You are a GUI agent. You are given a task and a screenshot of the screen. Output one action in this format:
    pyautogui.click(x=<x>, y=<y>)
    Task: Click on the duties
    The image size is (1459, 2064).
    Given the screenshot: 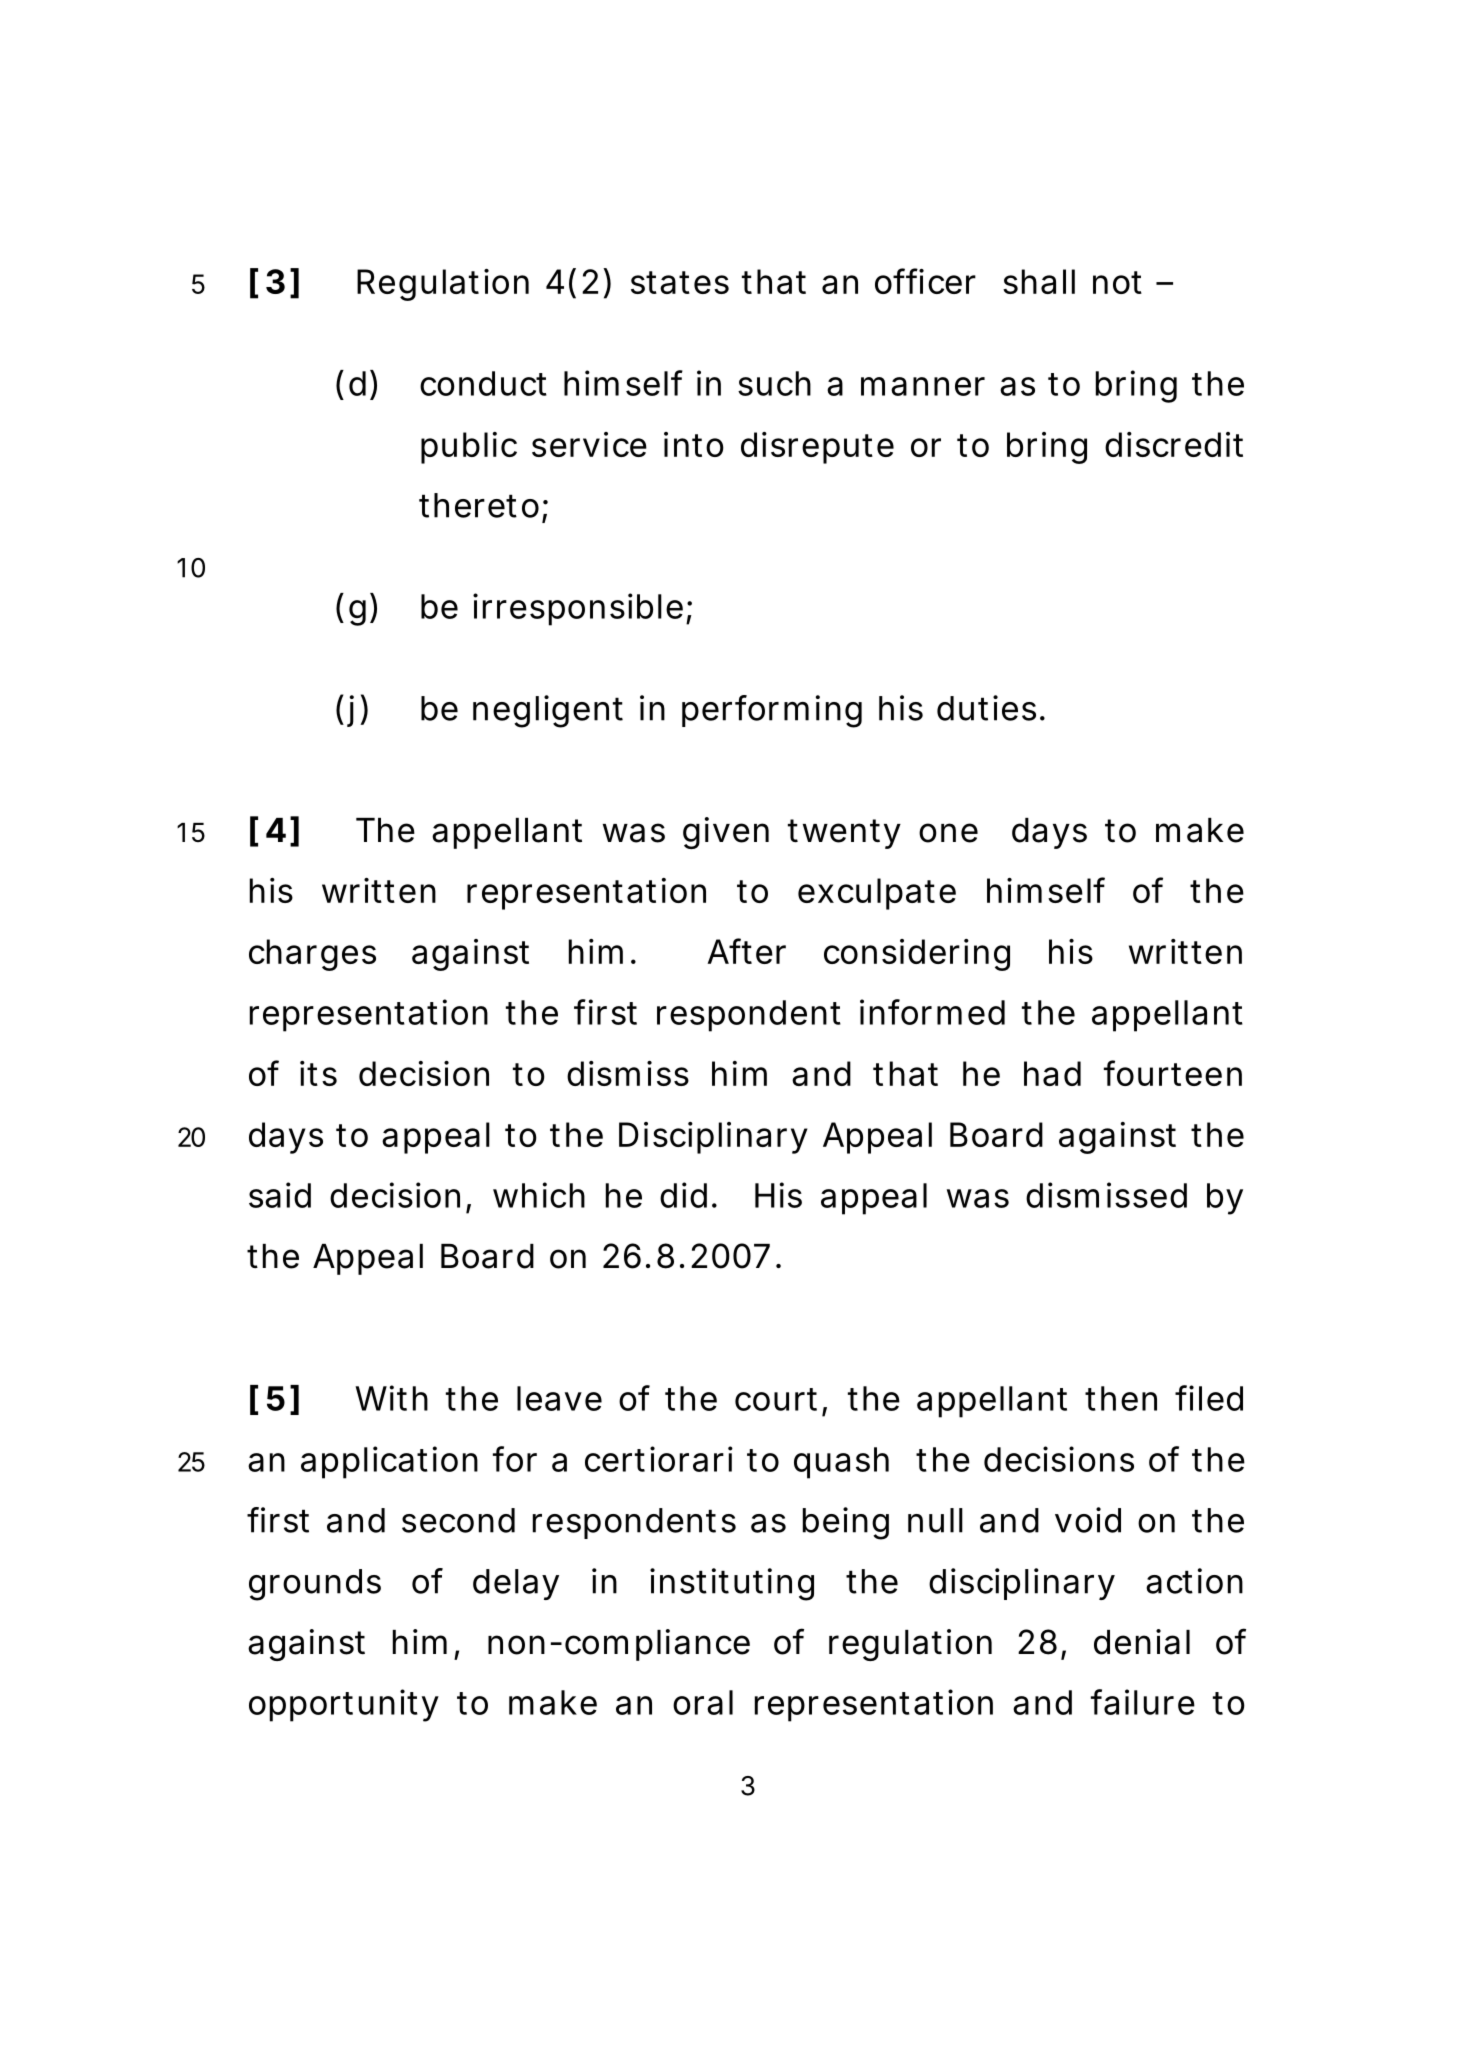 What is the action you would take?
    pyautogui.click(x=986, y=708)
